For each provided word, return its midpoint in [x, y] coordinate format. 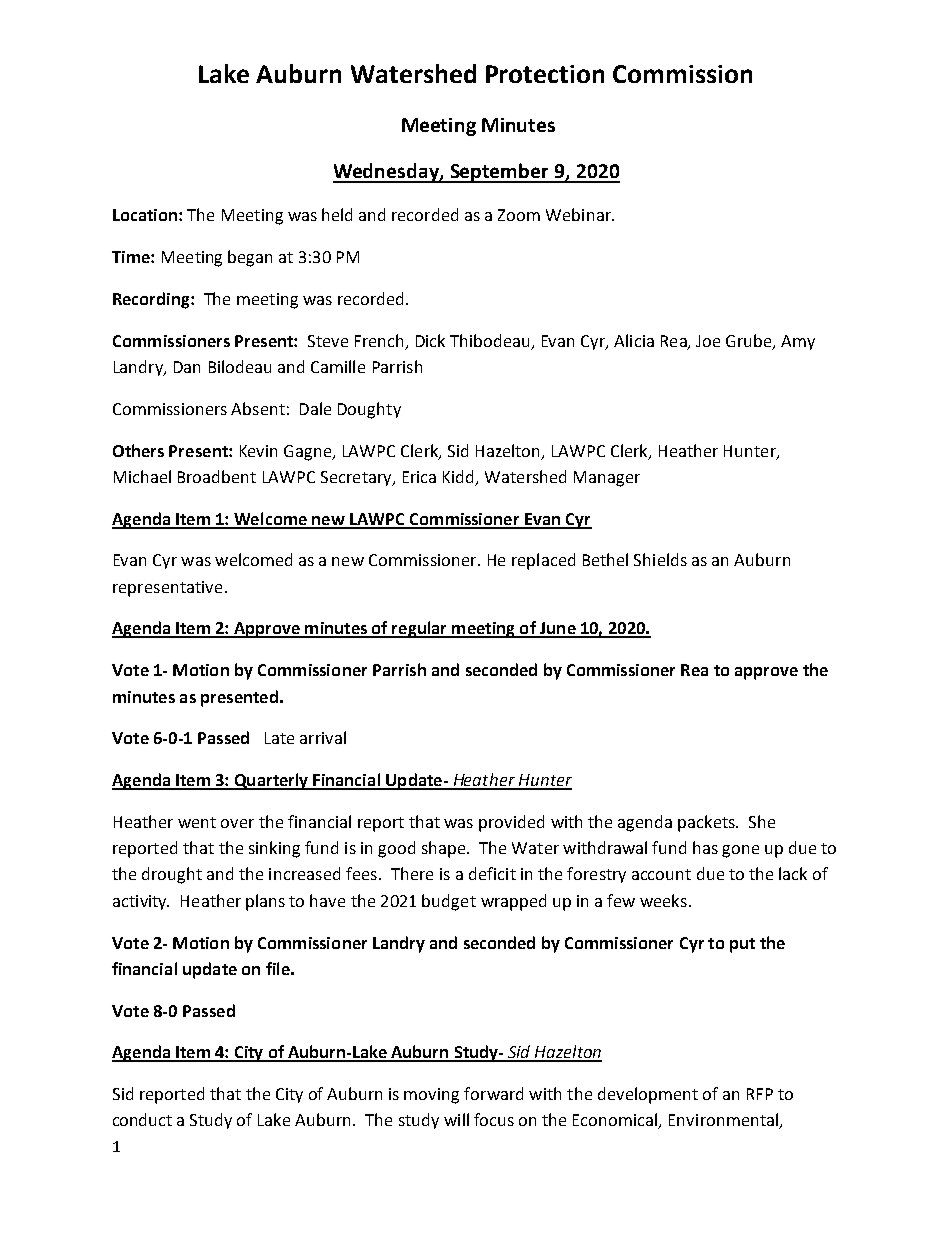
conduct [142, 1119]
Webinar [579, 214]
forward [493, 1093]
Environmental [724, 1121]
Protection [545, 74]
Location [145, 215]
